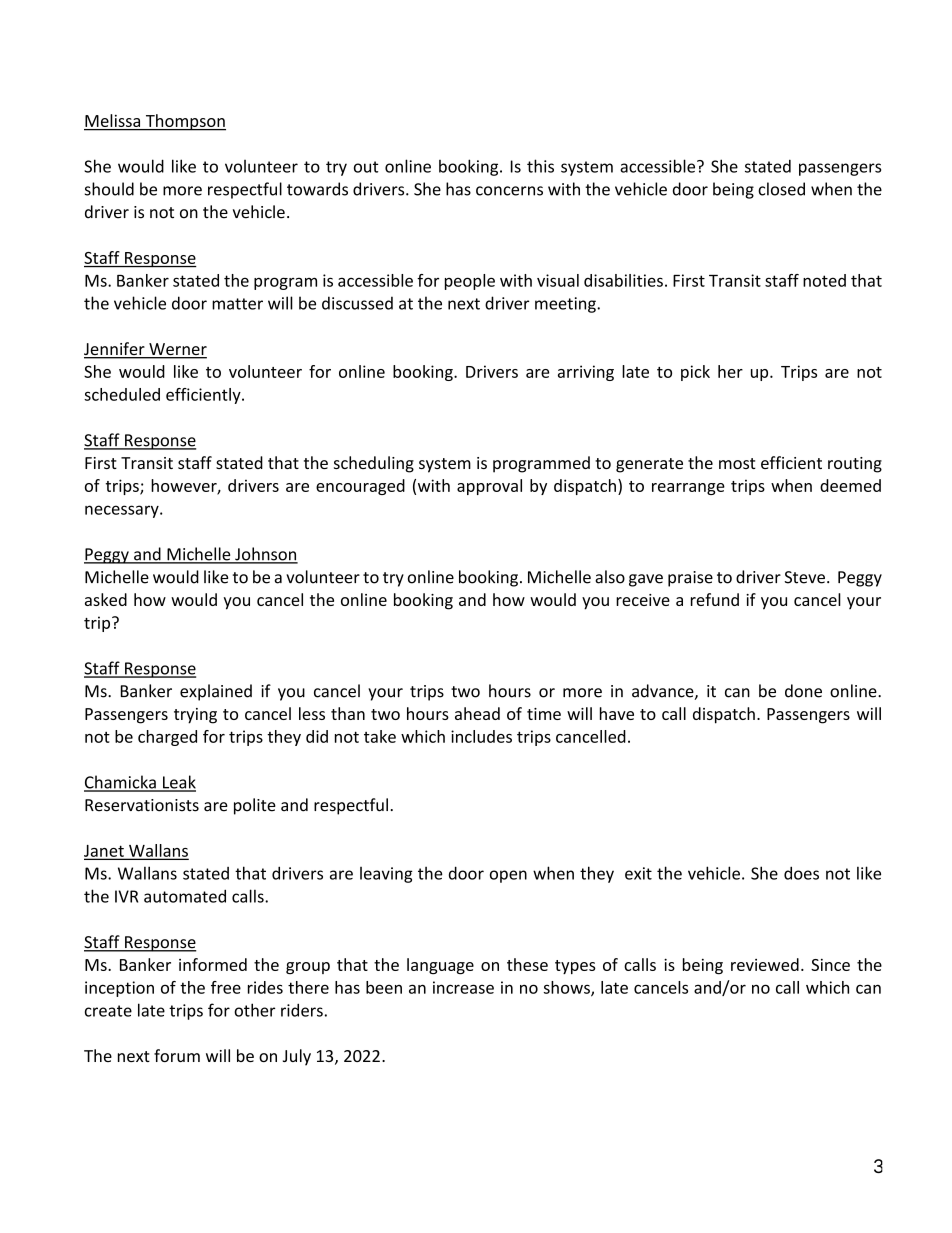 The width and height of the screenshot is (952, 1233). I want to click on Steve, so click(804, 577).
